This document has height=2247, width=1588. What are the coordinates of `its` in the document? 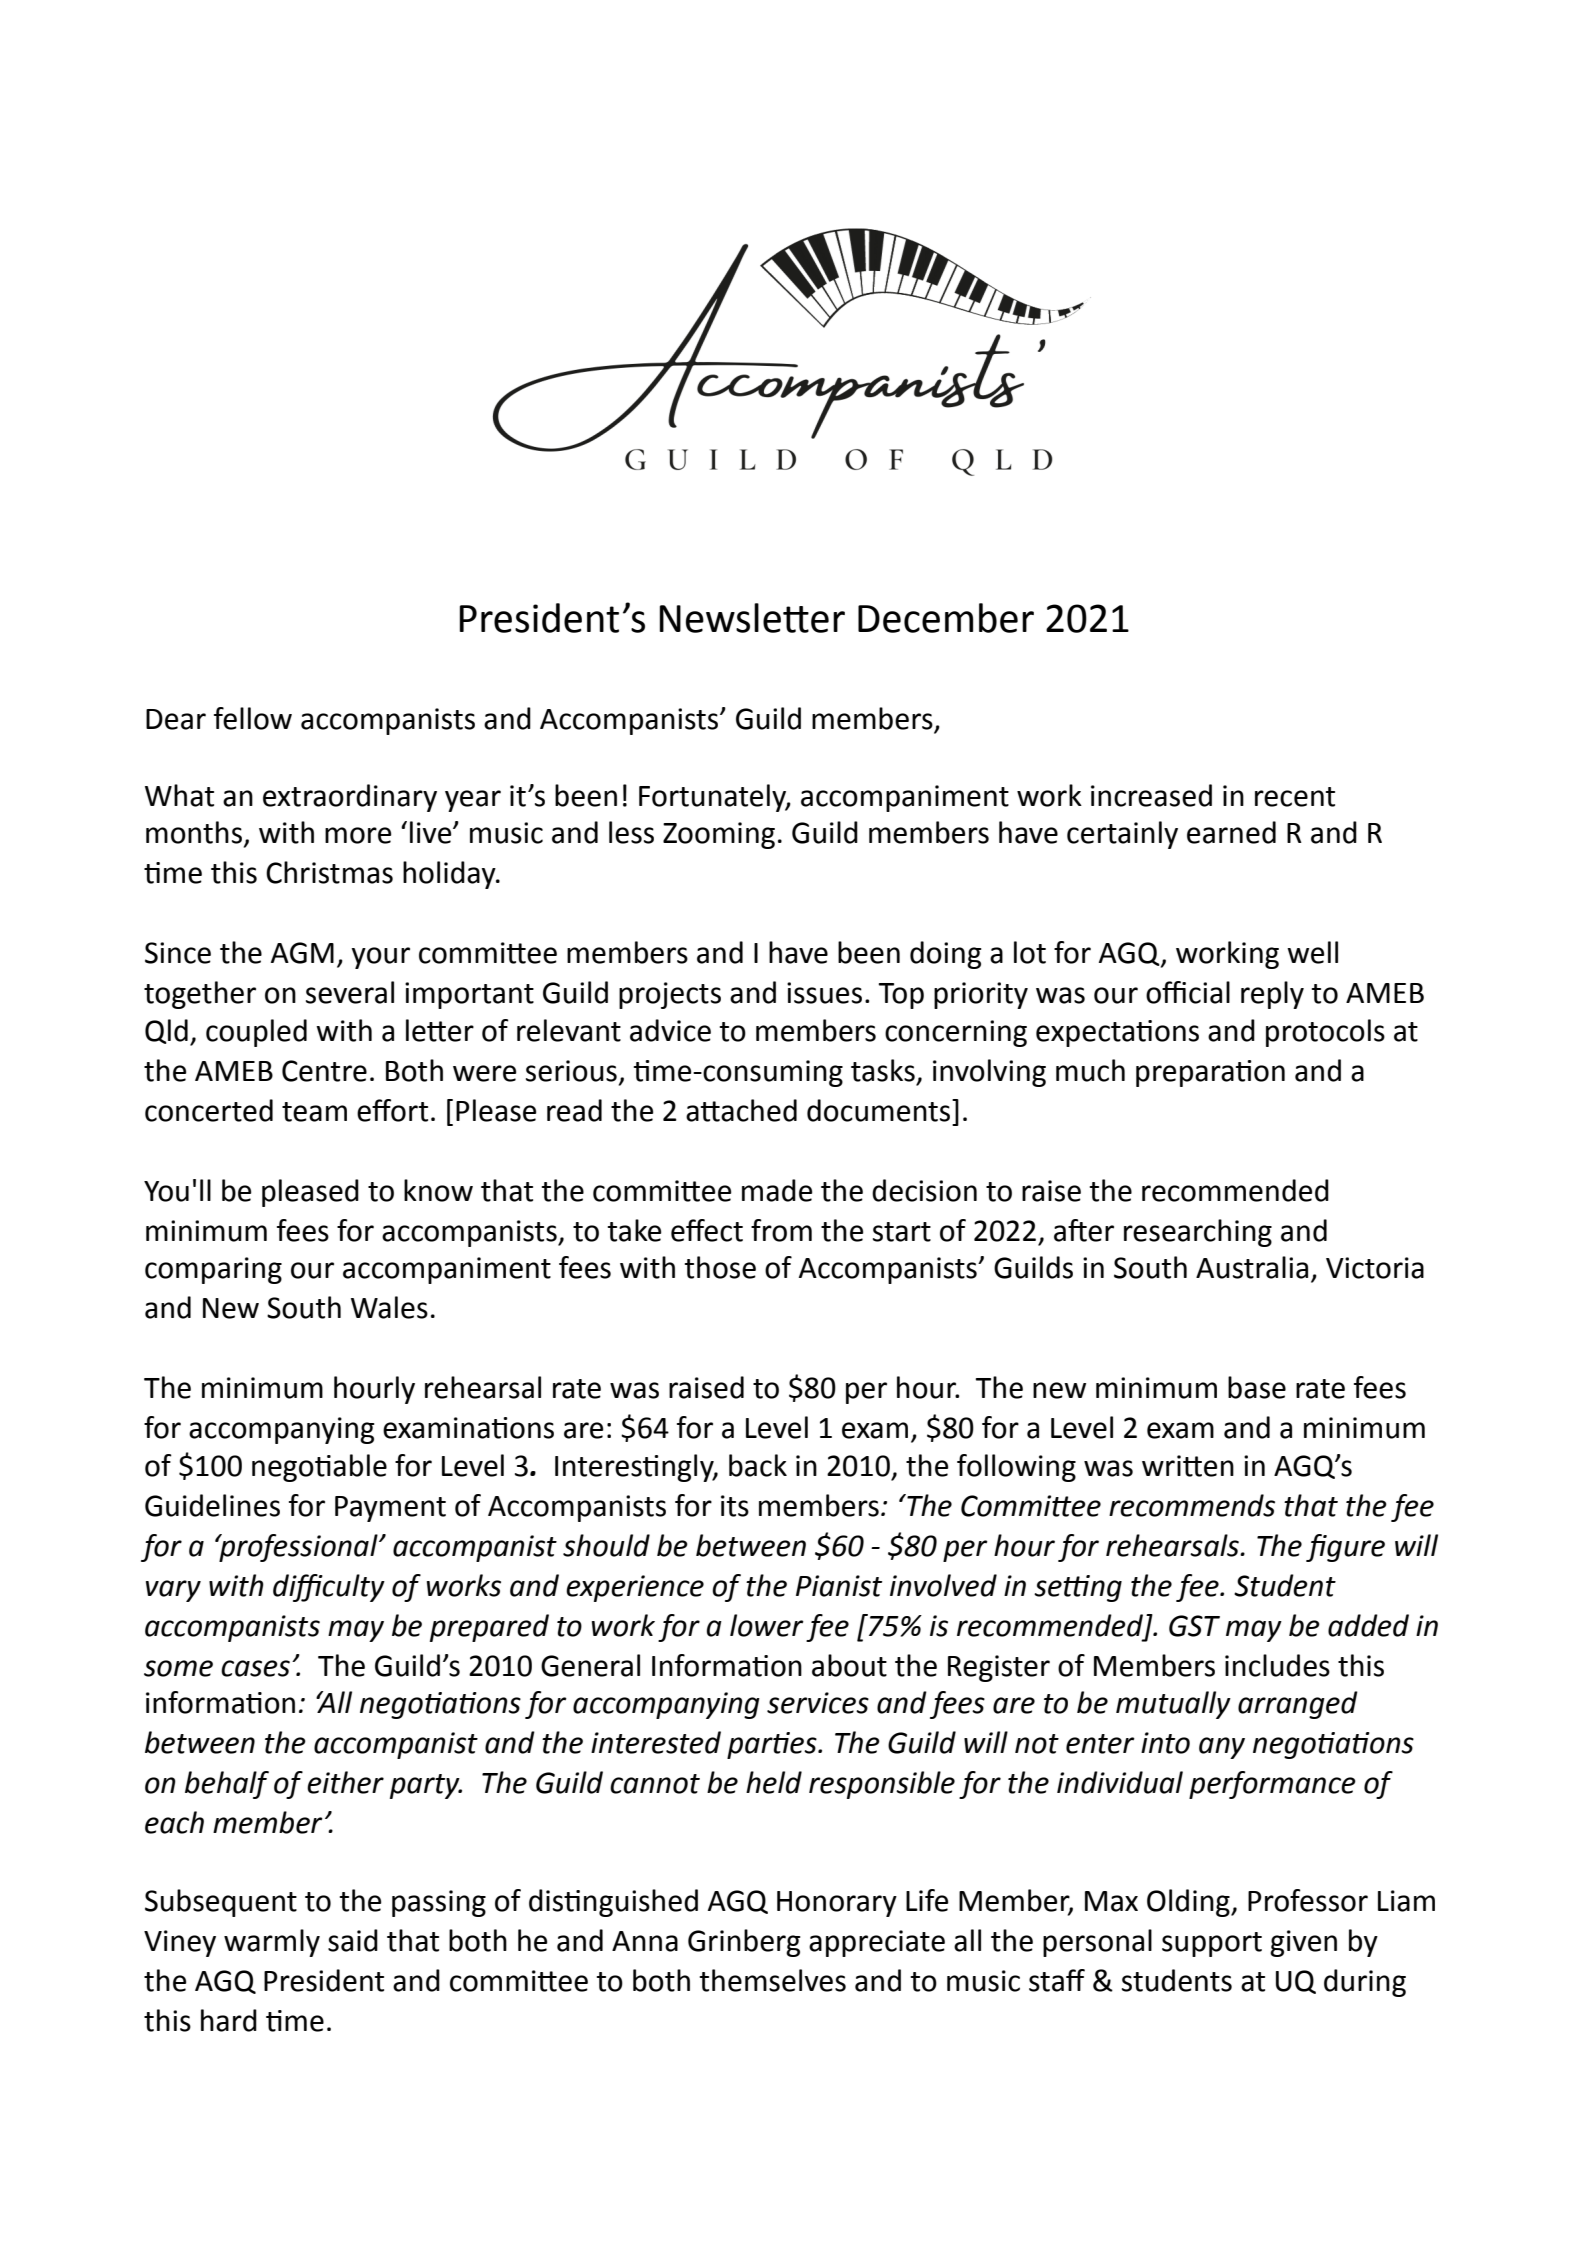 It's located at (735, 1506).
